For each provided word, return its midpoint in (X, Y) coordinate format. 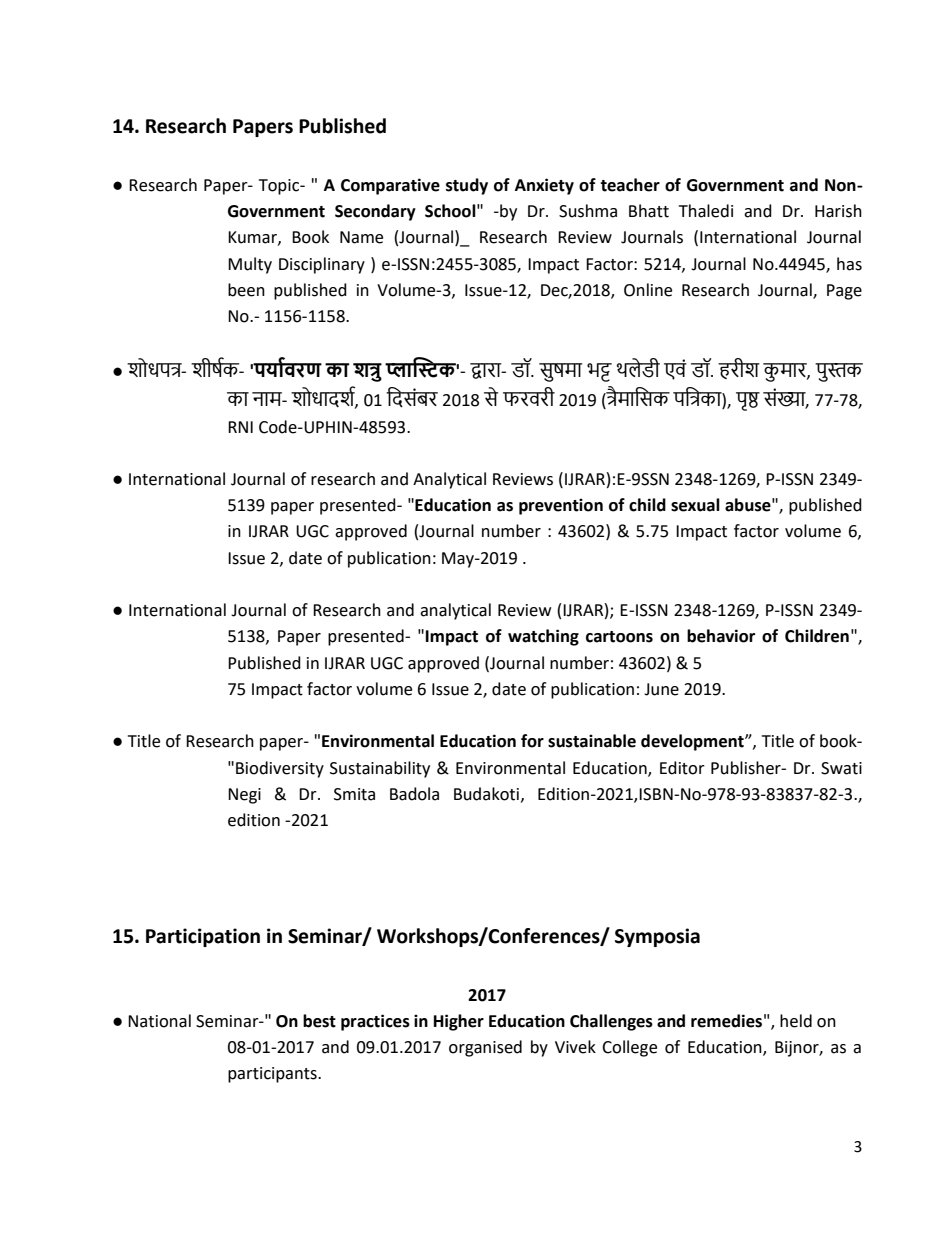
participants (273, 1075)
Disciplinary (322, 265)
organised (485, 1048)
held (796, 1021)
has (849, 264)
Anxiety (544, 186)
